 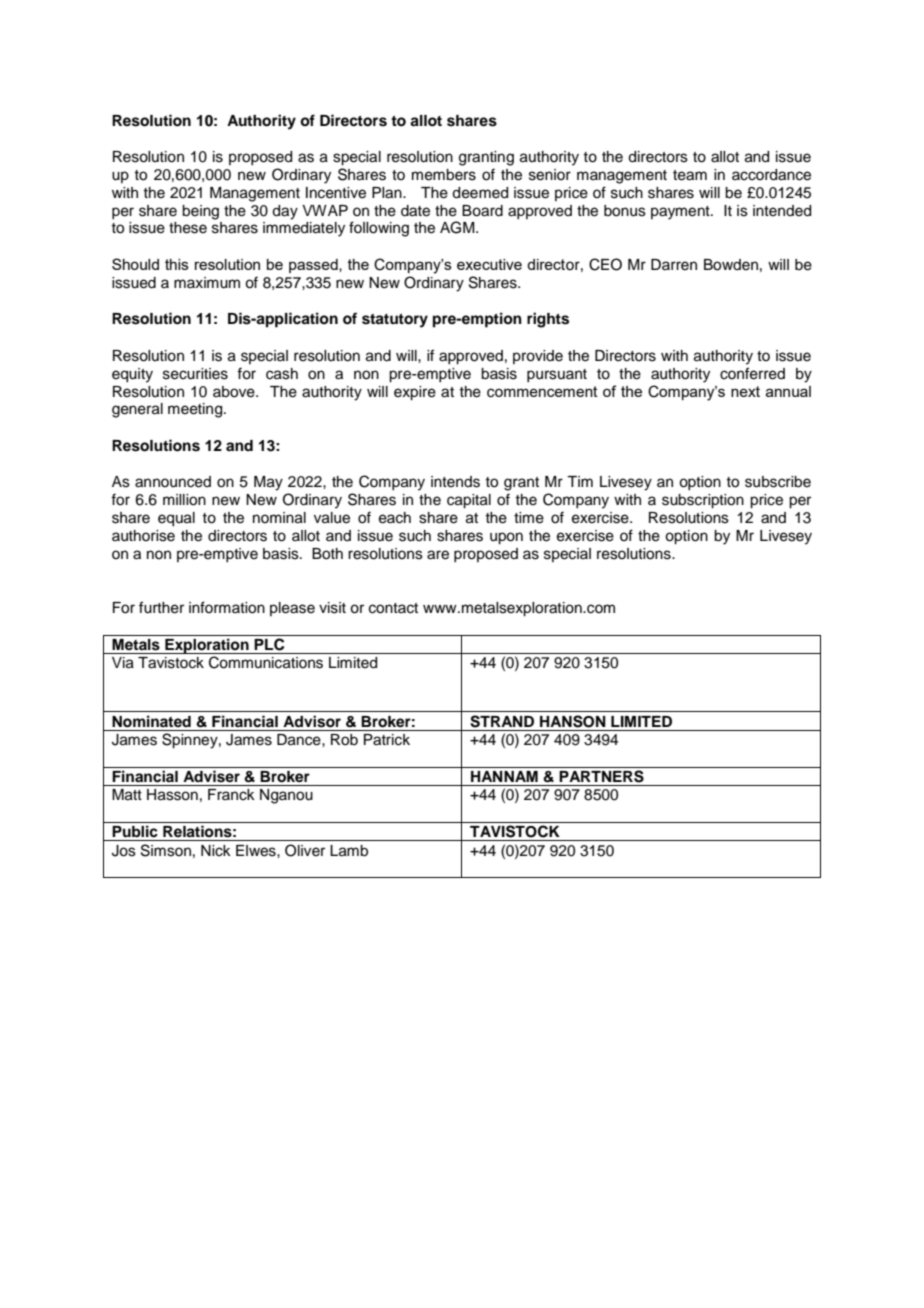 What do you see at coordinates (690, 175) in the page?
I see `team` at bounding box center [690, 175].
